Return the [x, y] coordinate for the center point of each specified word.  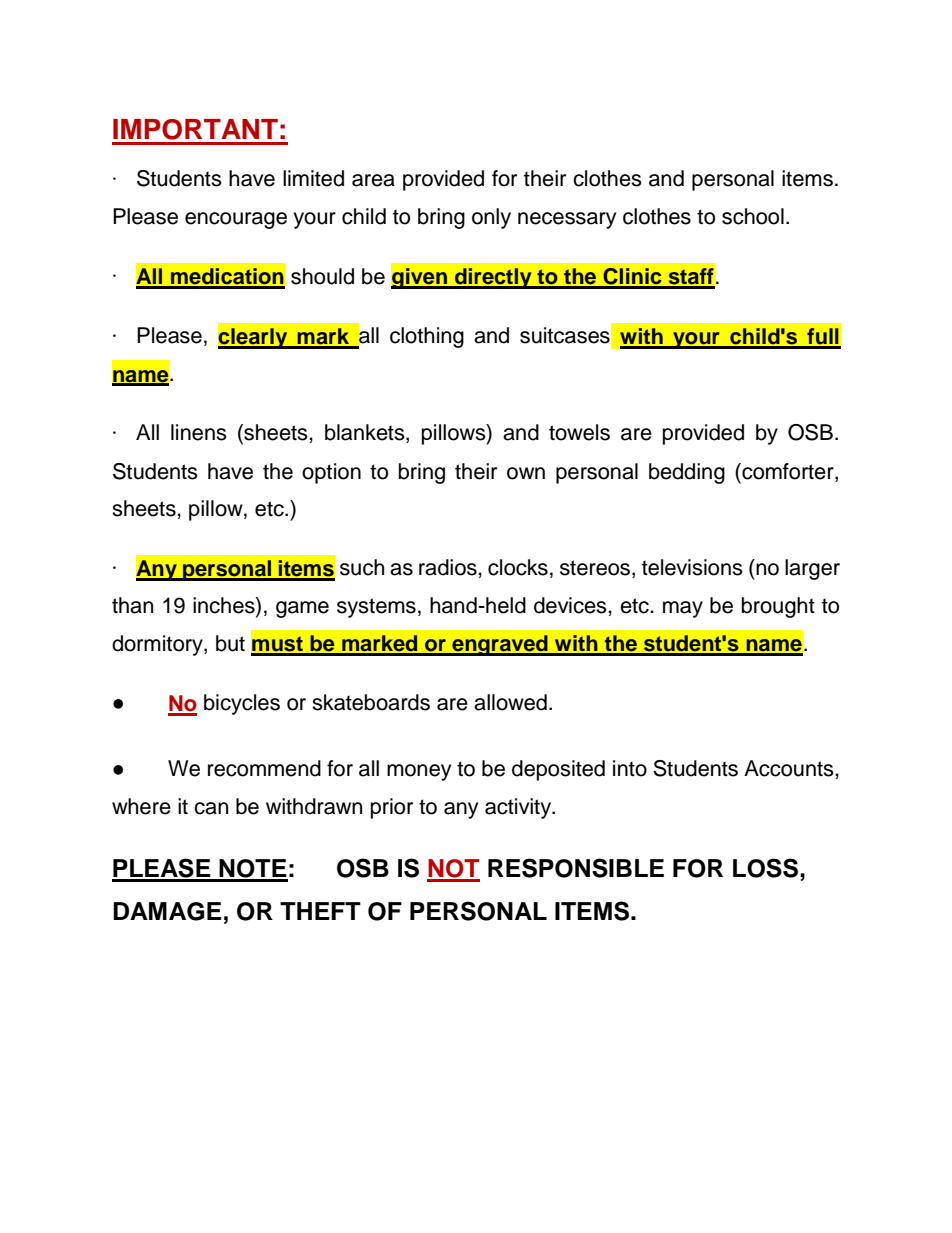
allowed [510, 702]
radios [449, 567]
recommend [264, 768]
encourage [236, 220]
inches [225, 606]
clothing [427, 337]
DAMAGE [167, 911]
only [491, 218]
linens [199, 432]
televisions [692, 567]
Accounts [790, 768]
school [753, 216]
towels [579, 432]
